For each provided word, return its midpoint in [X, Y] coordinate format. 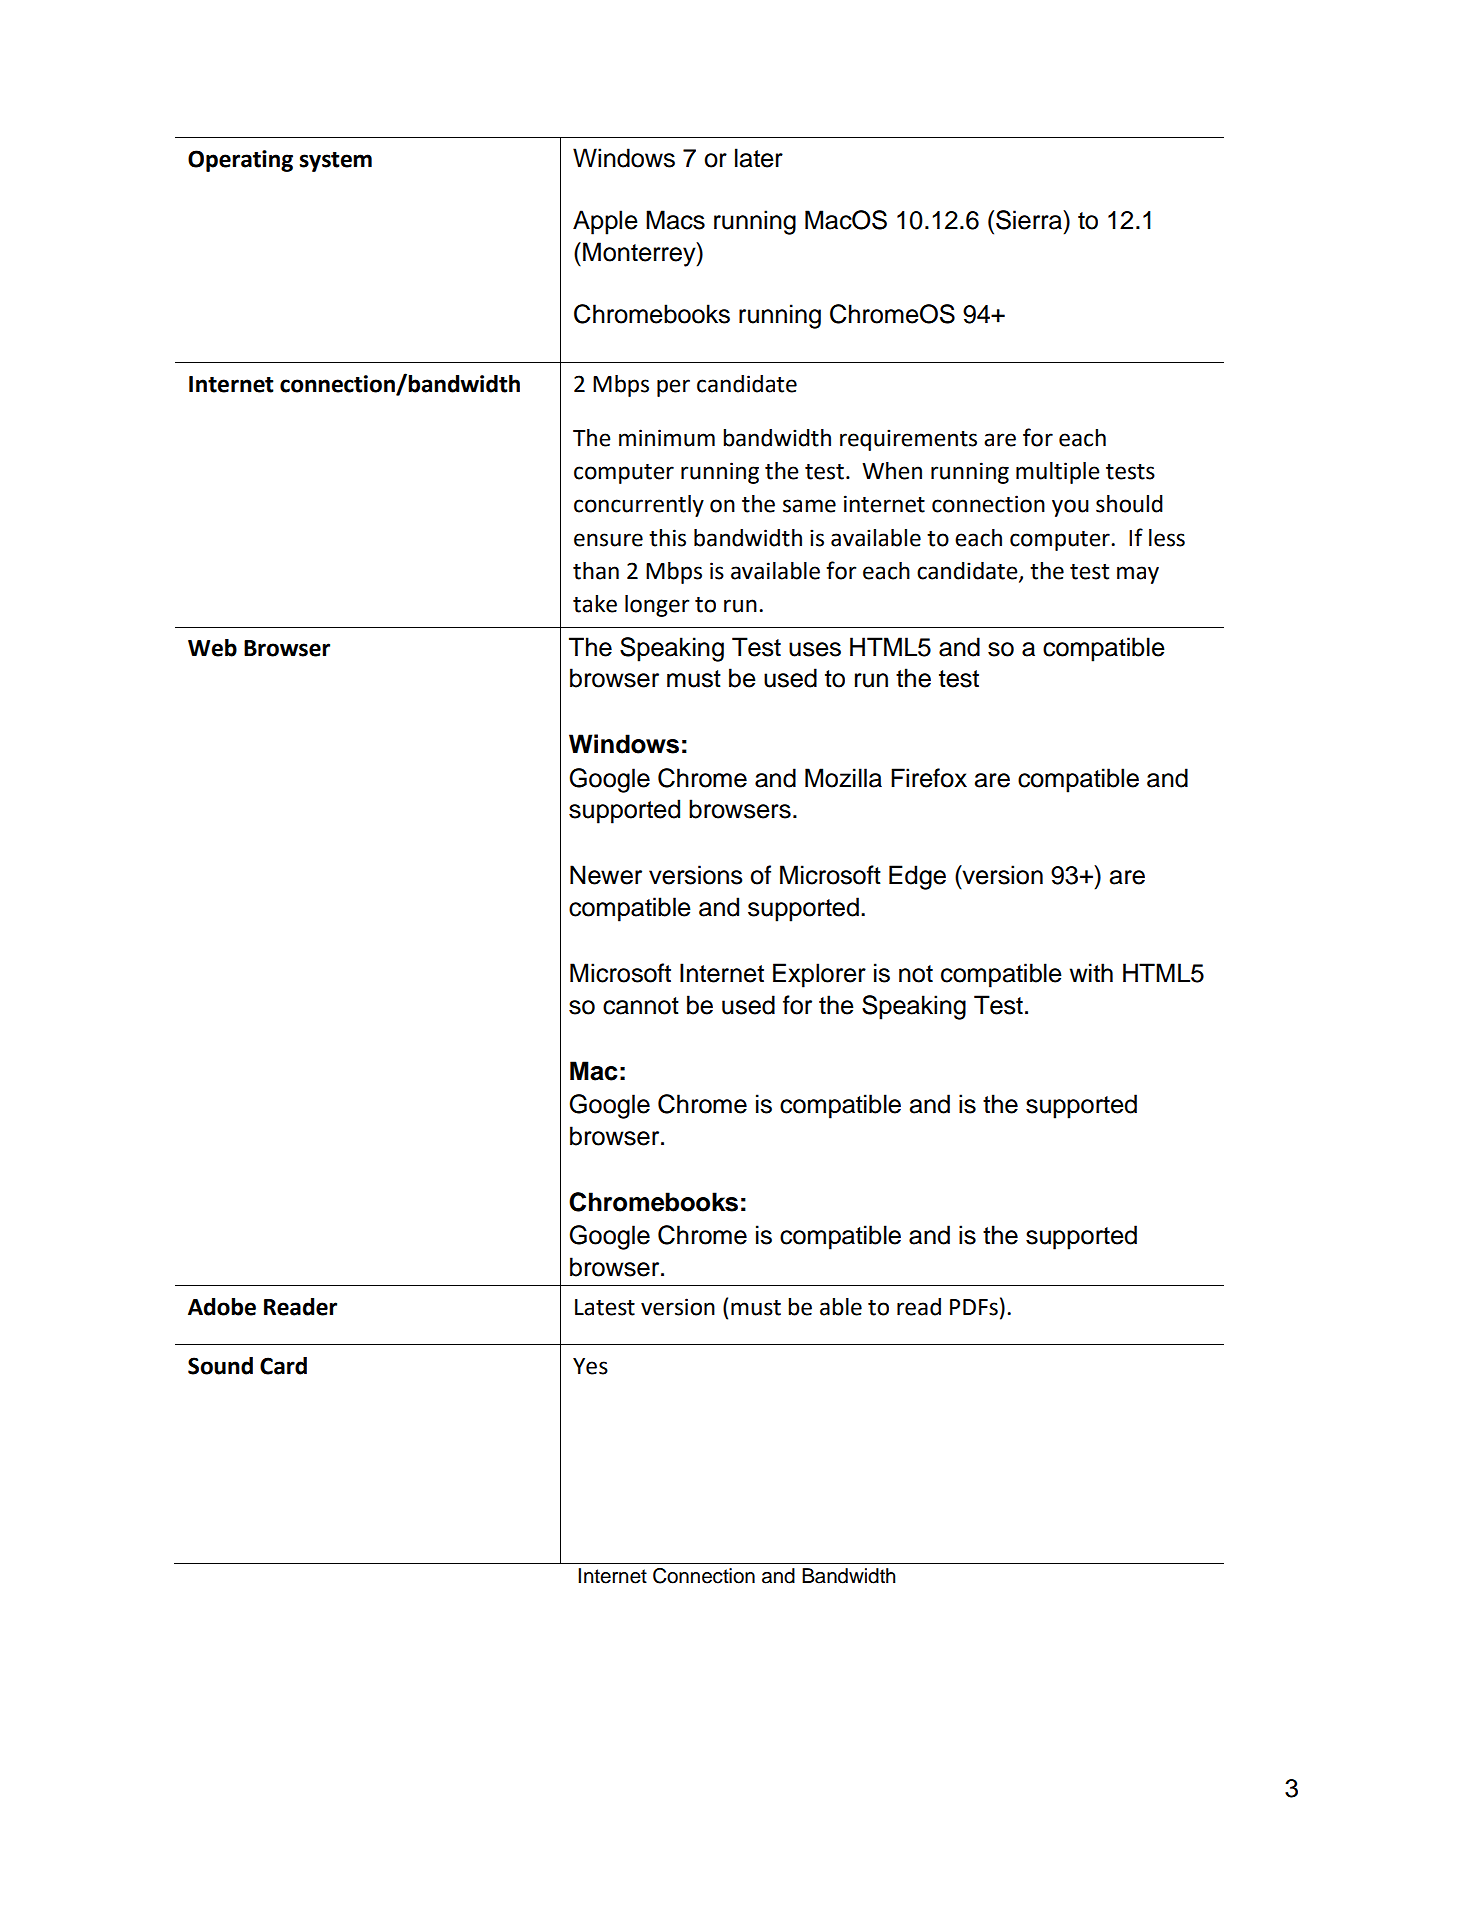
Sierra [1030, 220]
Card [283, 1366]
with [1091, 973]
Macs [675, 220]
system [336, 162]
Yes [590, 1366]
